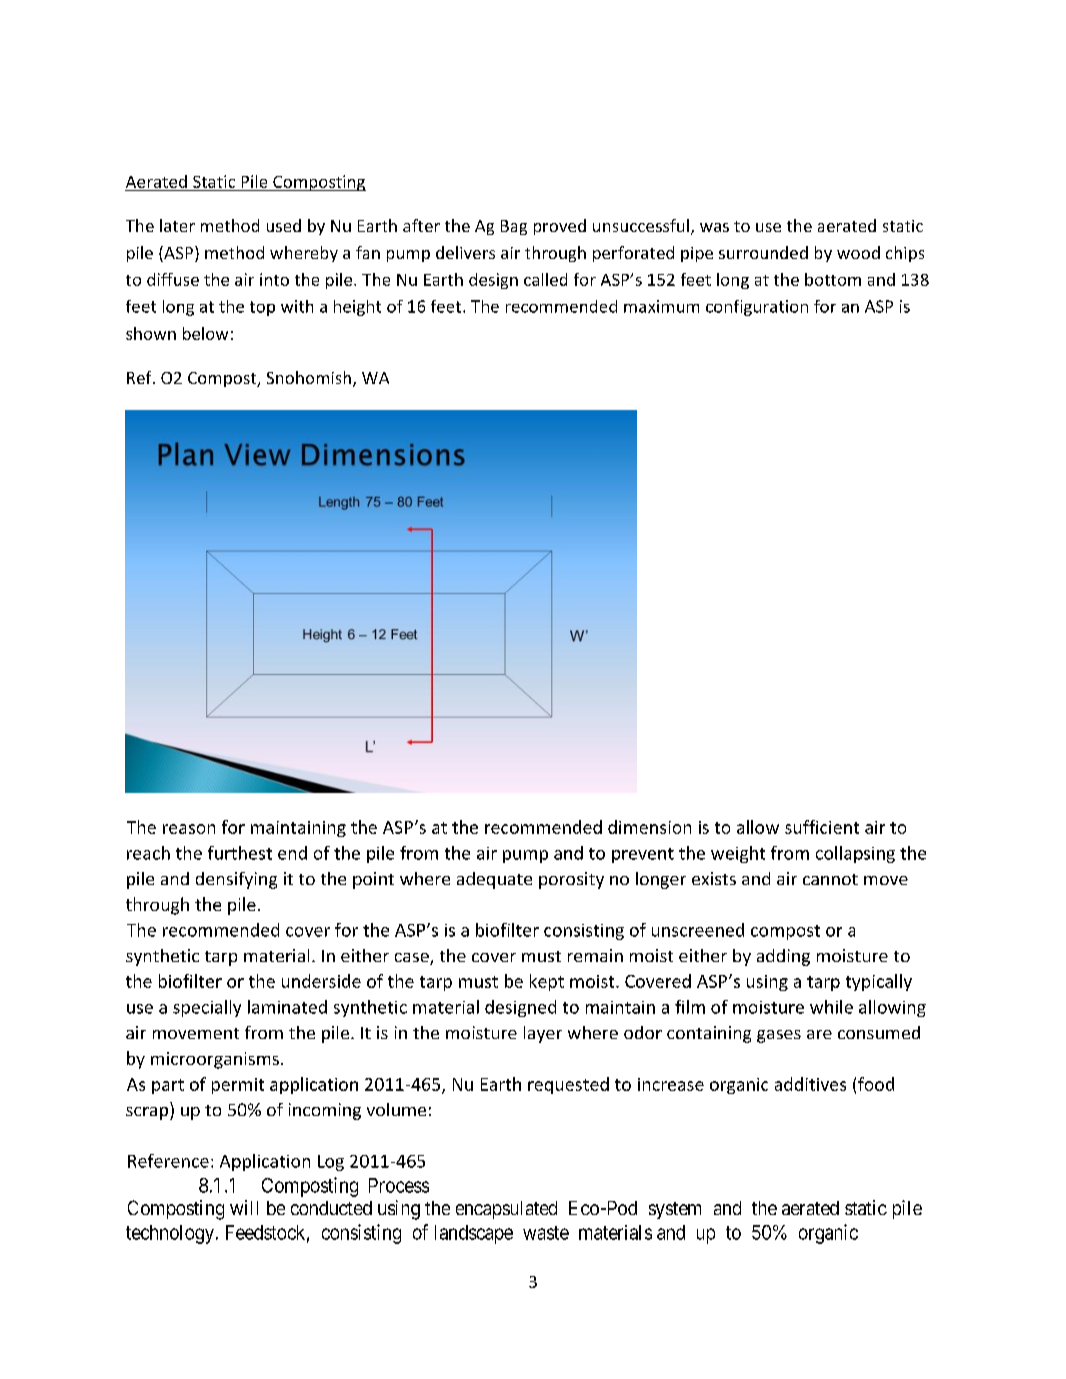 The width and height of the screenshot is (1066, 1379). Describe the element at coordinates (244, 1207) in the screenshot. I see `will` at that location.
